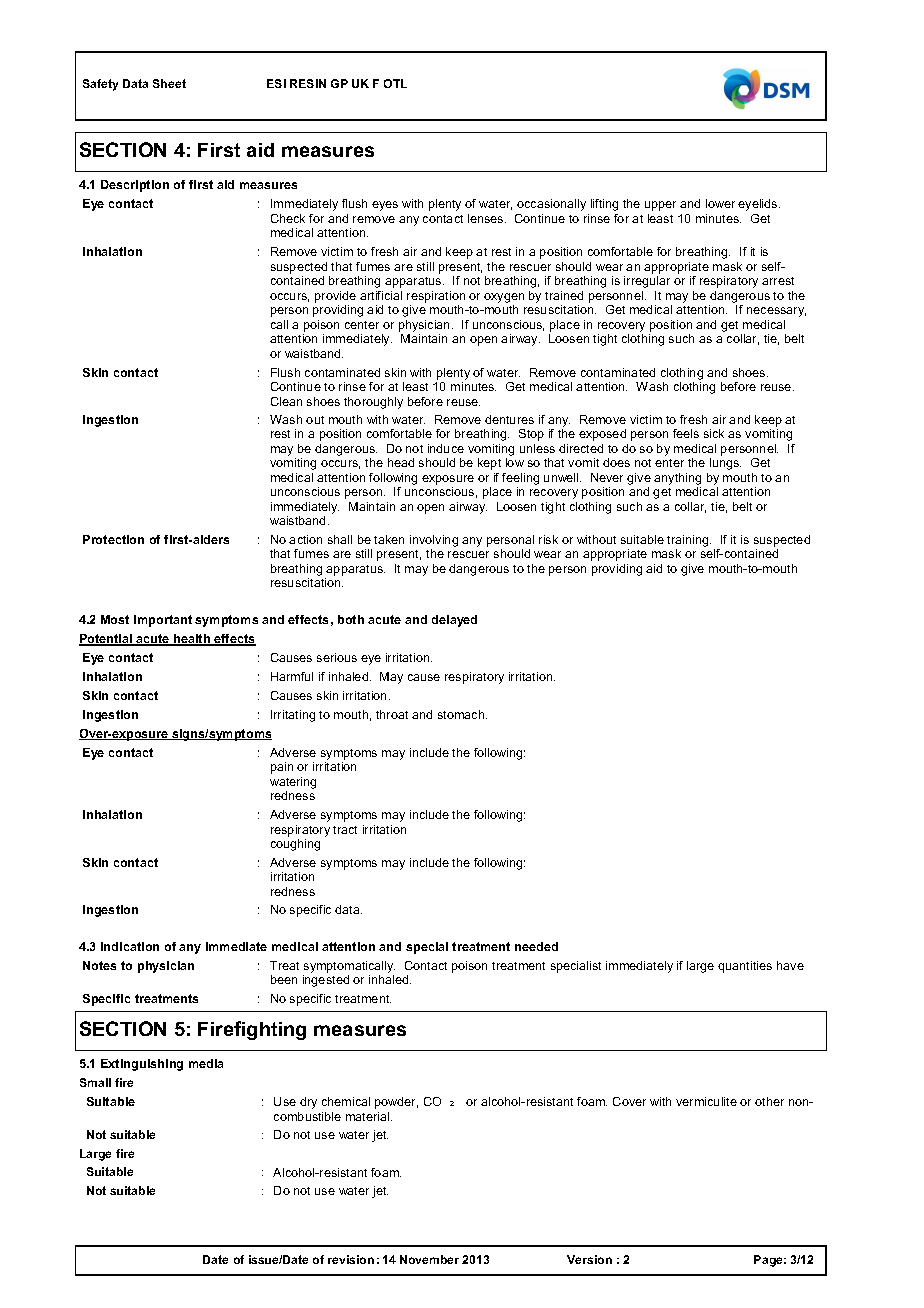 The height and width of the image is (1308, 924). What do you see at coordinates (745, 967) in the image?
I see `quantities` at bounding box center [745, 967].
